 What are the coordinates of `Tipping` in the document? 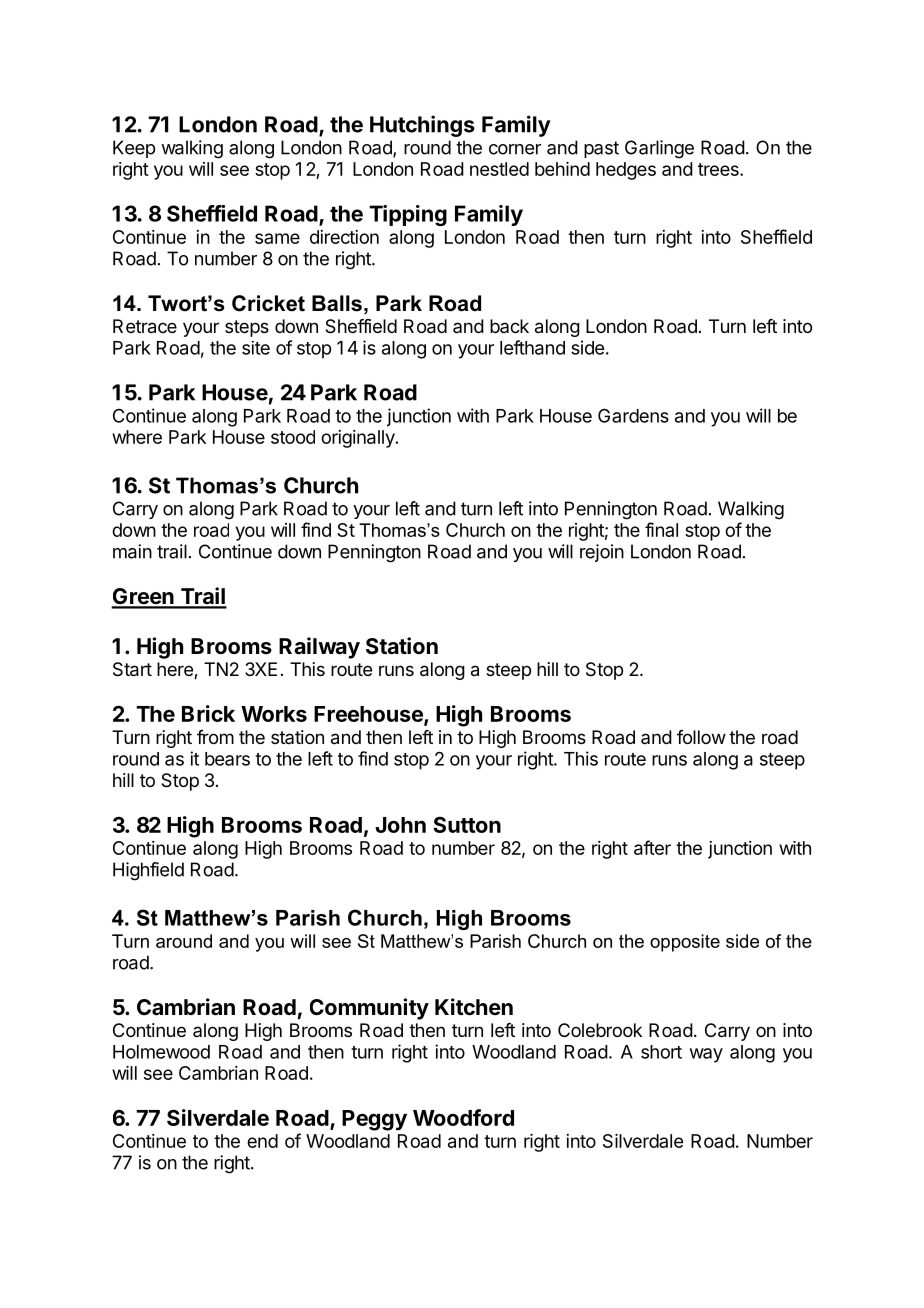 It's located at (408, 215).
